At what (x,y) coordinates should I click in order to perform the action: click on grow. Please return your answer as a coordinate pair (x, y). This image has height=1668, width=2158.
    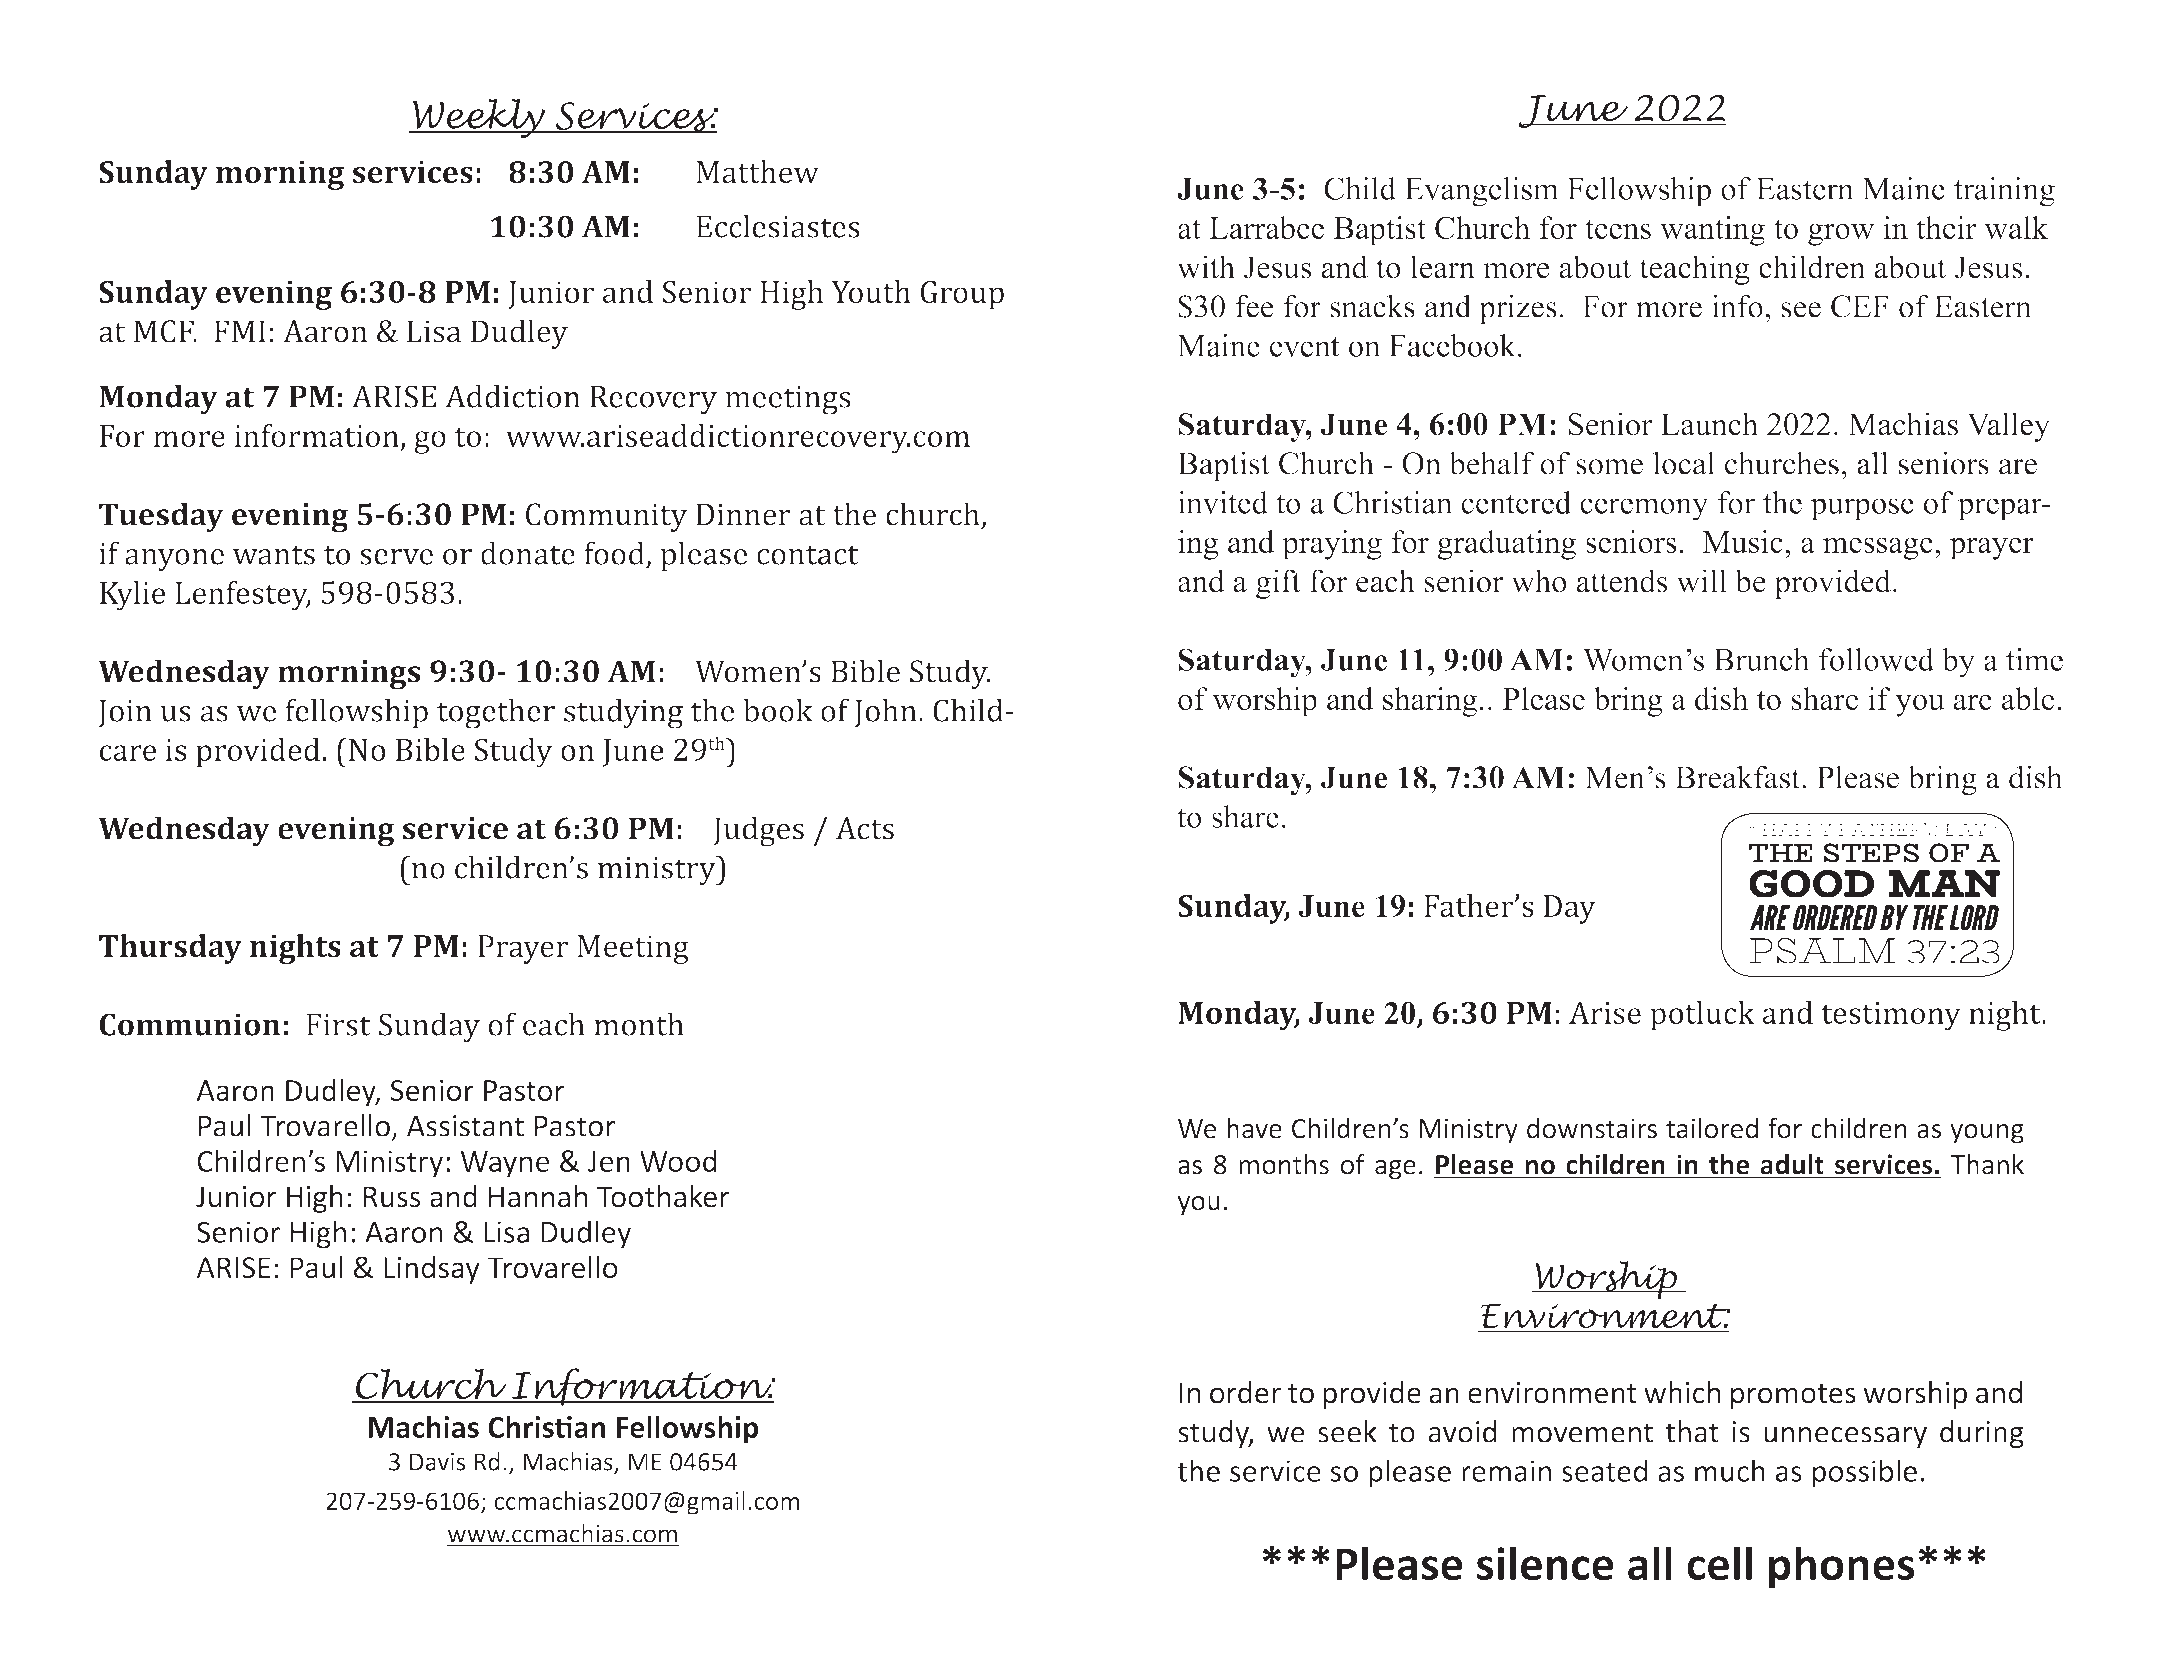
    Looking at the image, I should click on (1841, 234).
